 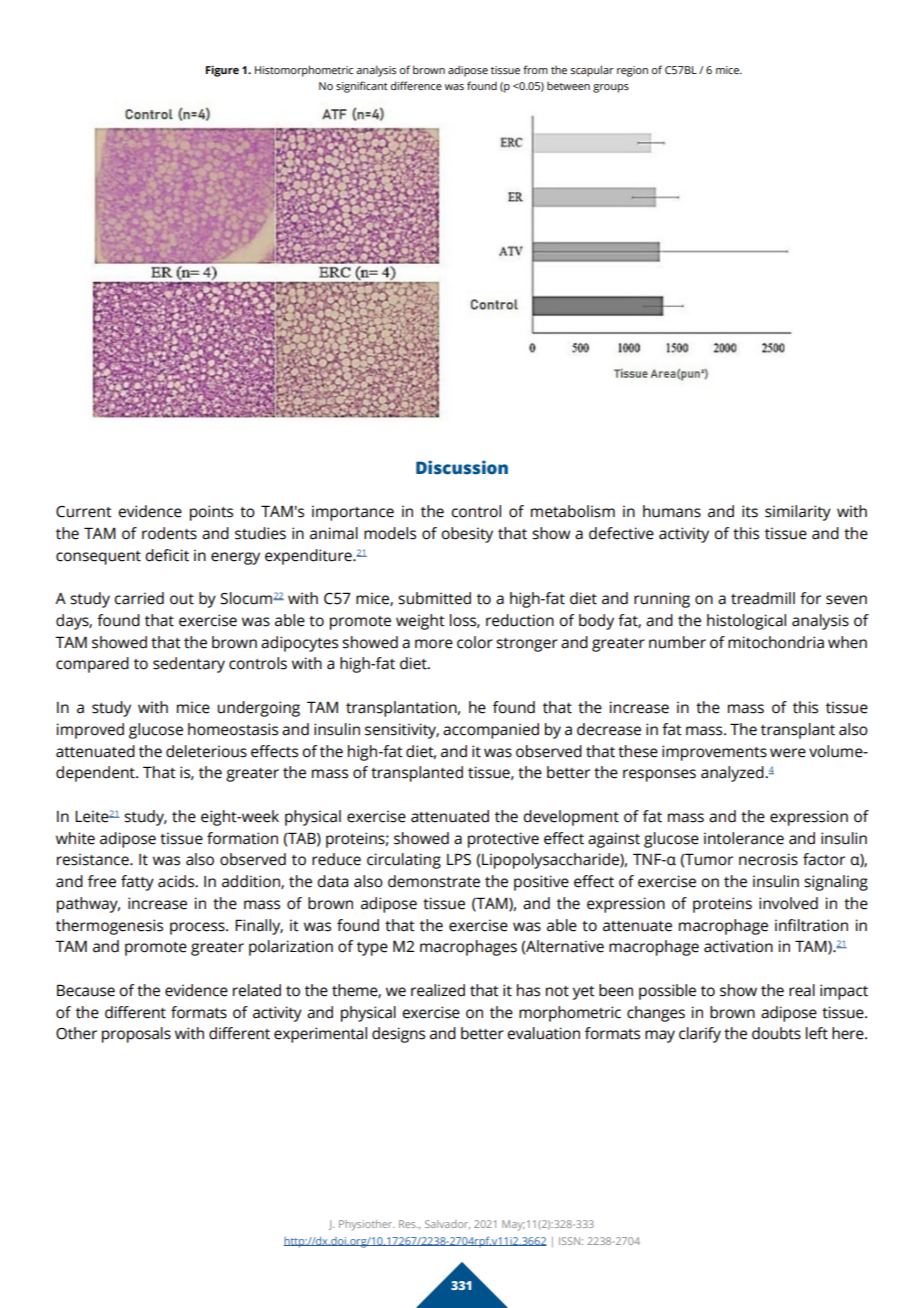 What do you see at coordinates (136, 1035) in the screenshot?
I see `proposals` at bounding box center [136, 1035].
